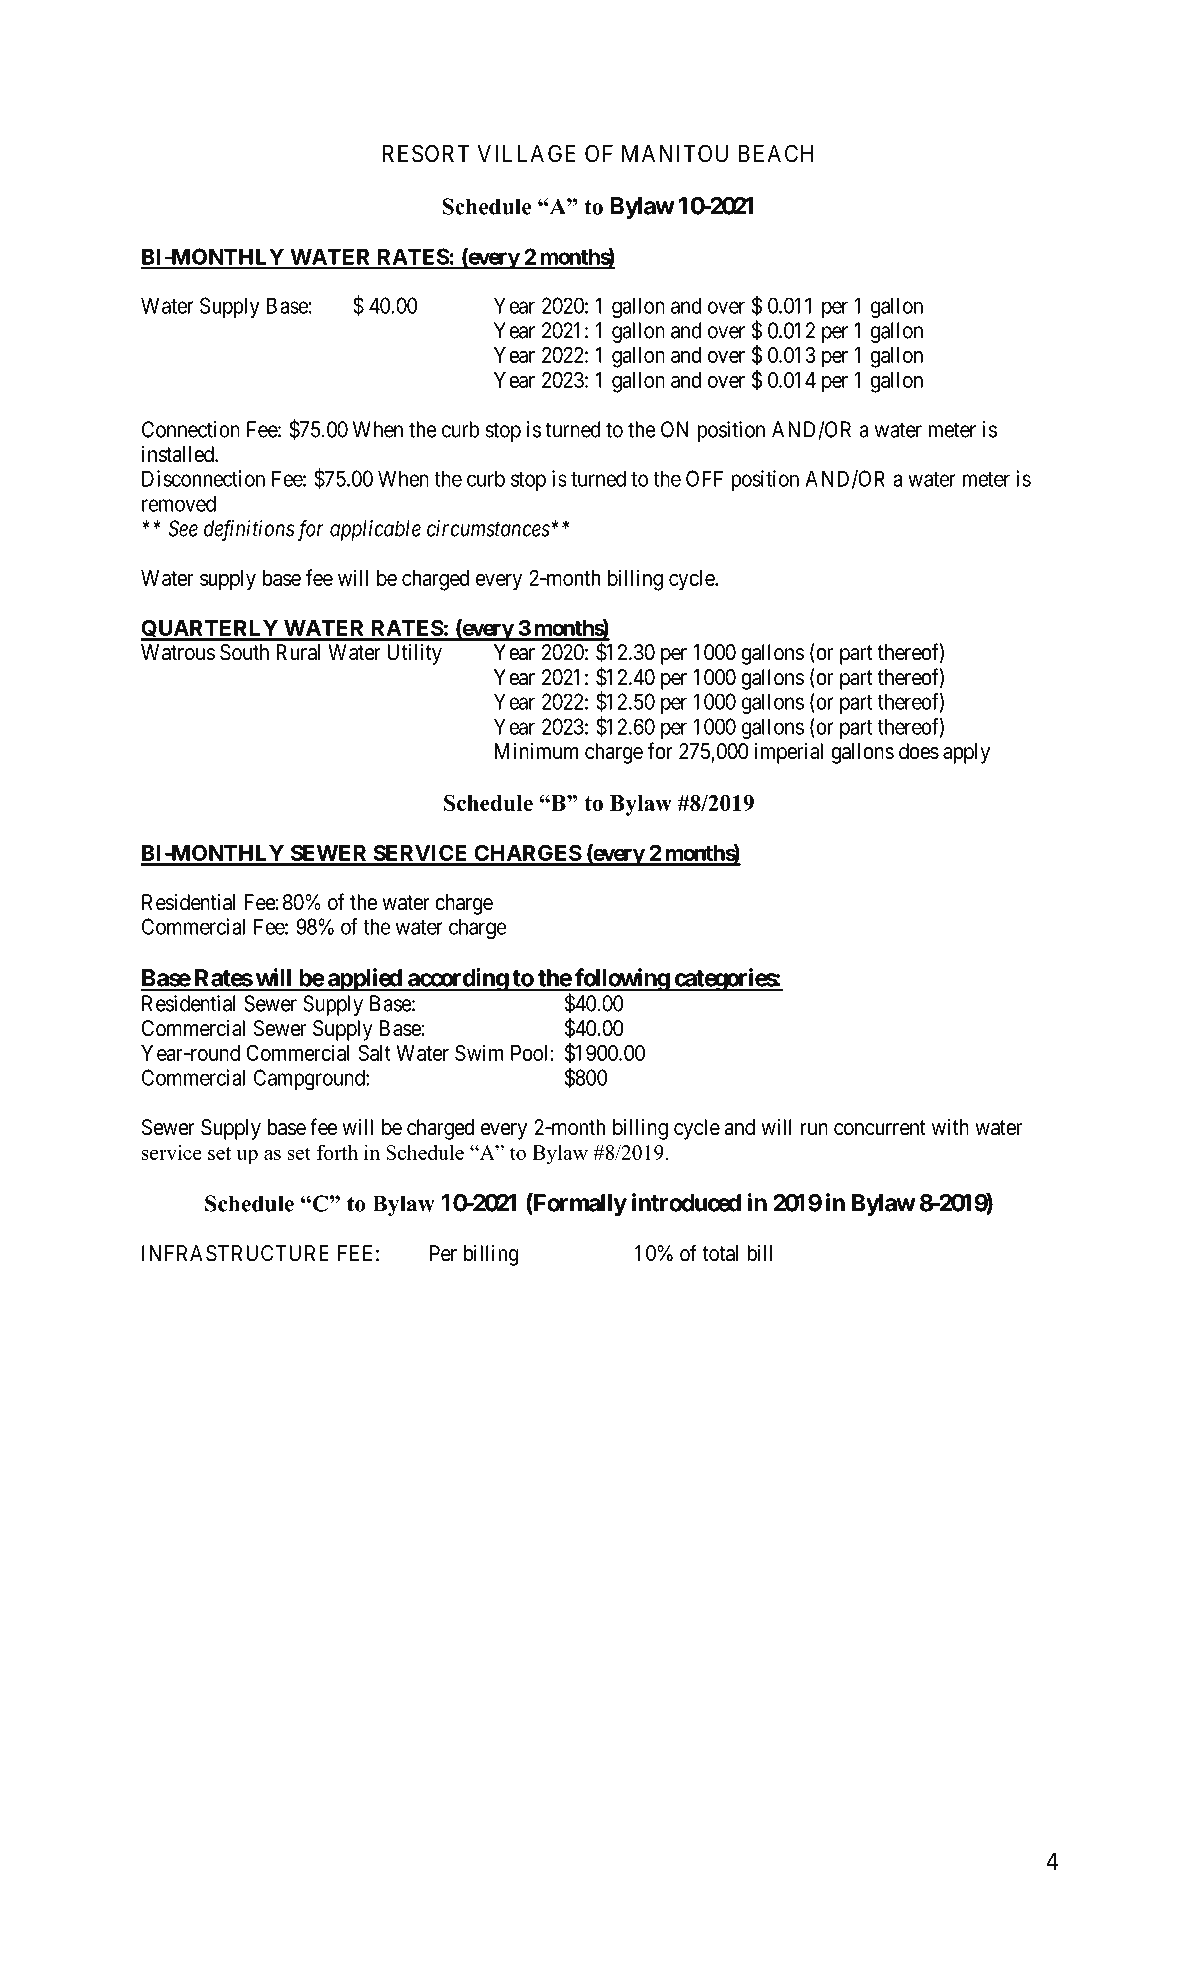  What do you see at coordinates (365, 980) in the screenshot?
I see `applied` at bounding box center [365, 980].
